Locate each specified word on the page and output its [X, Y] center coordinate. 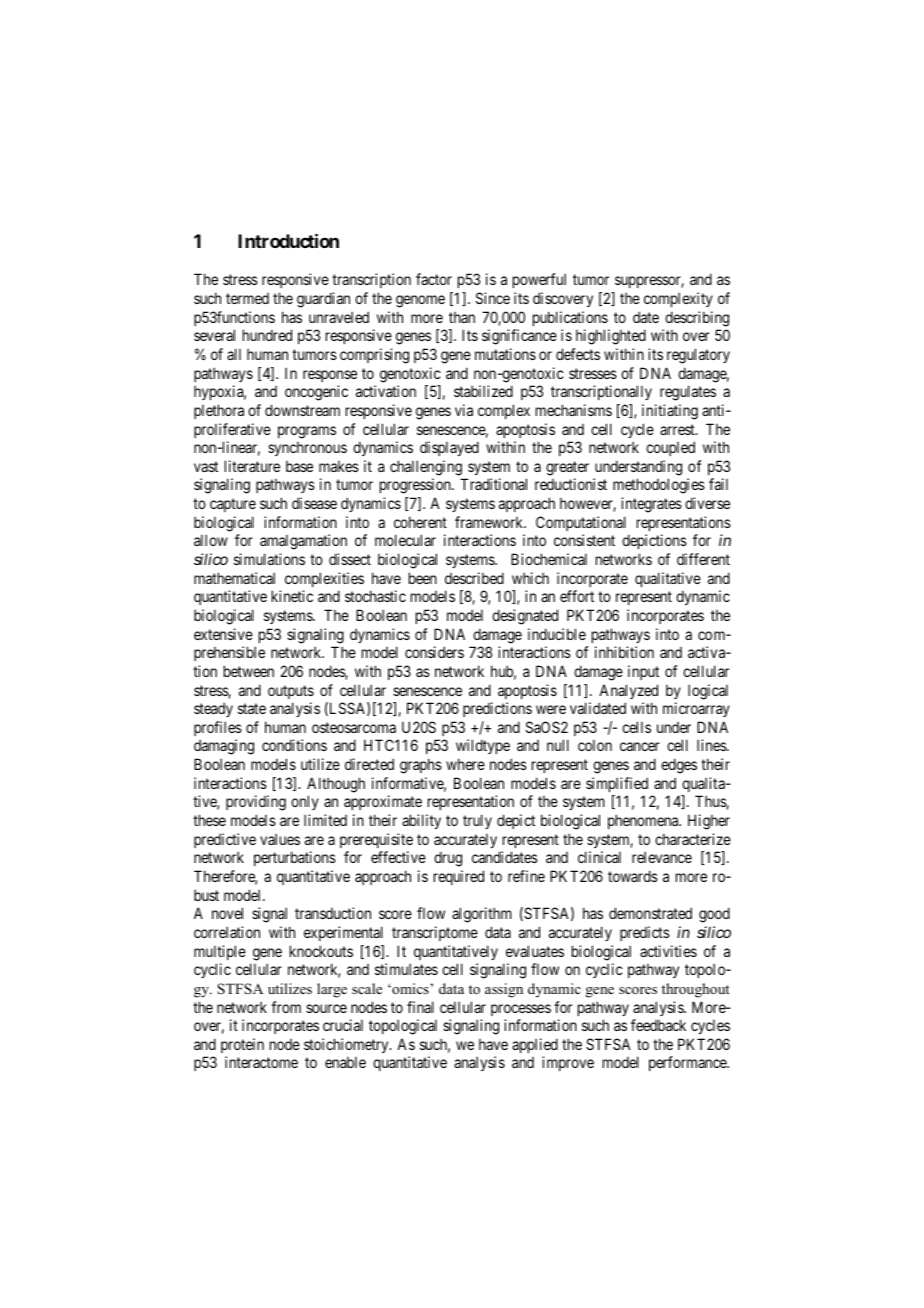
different [703, 559]
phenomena [644, 821]
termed [247, 298]
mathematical [234, 578]
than [462, 317]
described [474, 578]
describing [697, 319]
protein [242, 1045]
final [420, 1007]
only [305, 802]
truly [477, 821]
